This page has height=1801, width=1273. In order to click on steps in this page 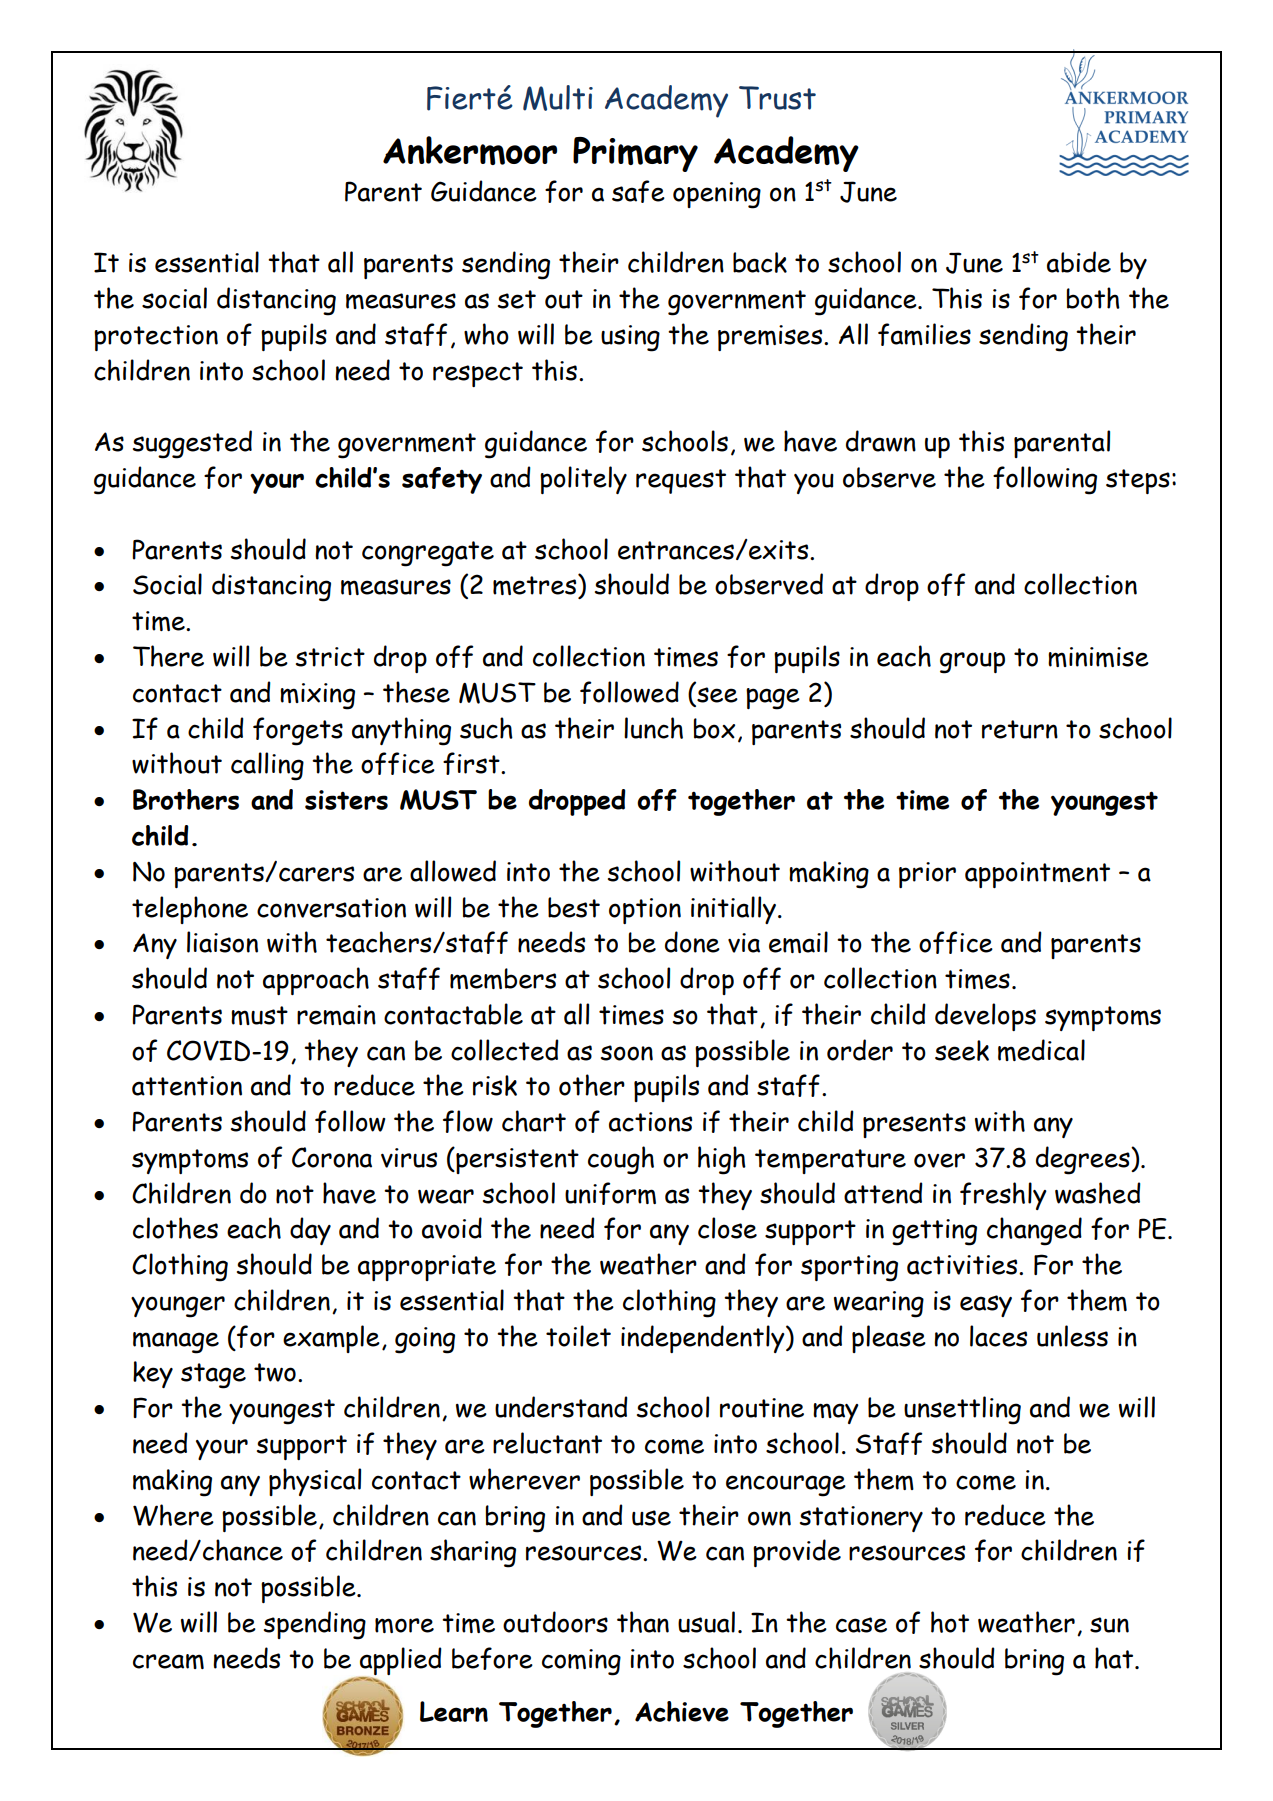, I will do `click(1138, 481)`.
